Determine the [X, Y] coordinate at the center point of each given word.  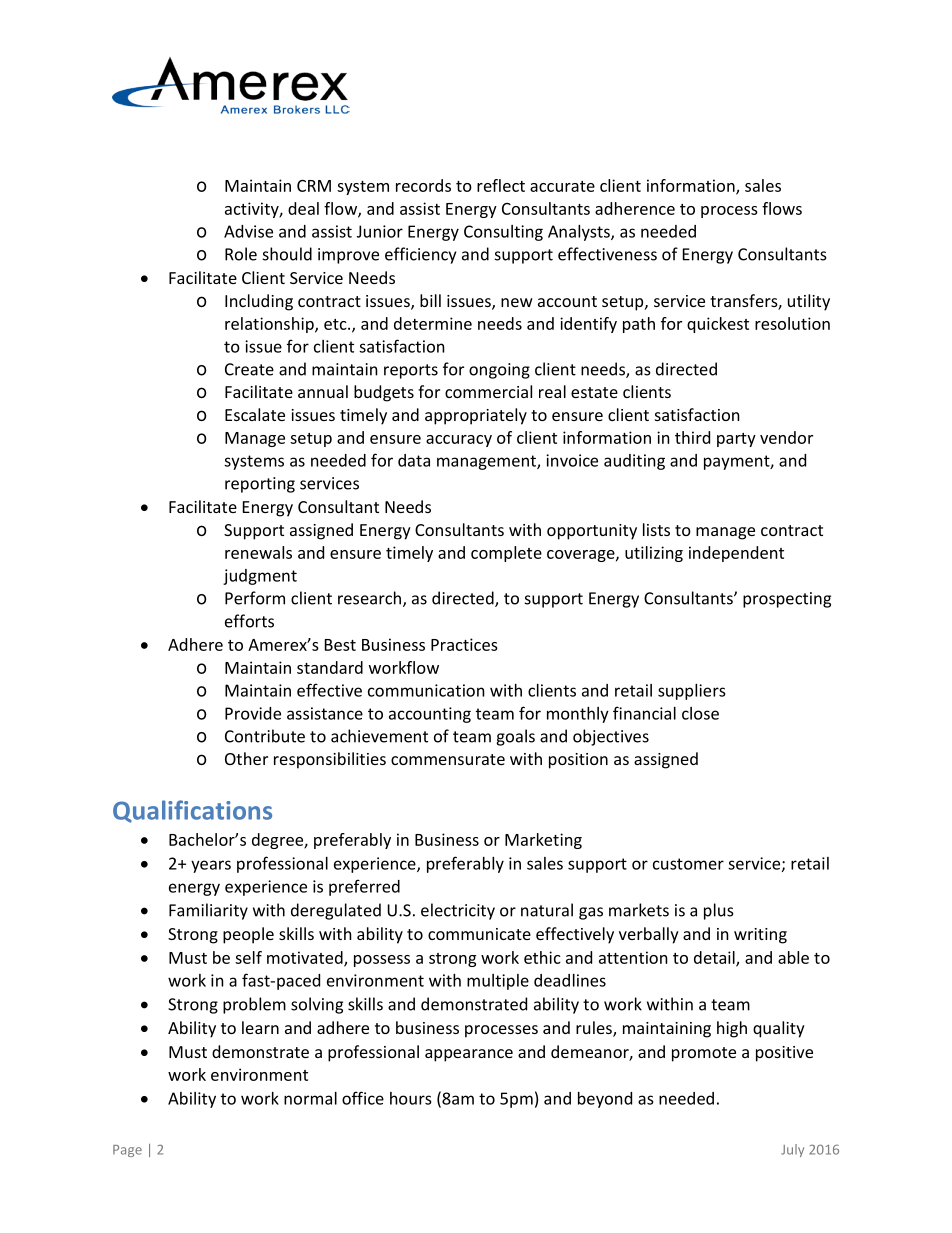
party [736, 440]
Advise [248, 231]
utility [809, 302]
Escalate [255, 414]
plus [719, 911]
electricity [458, 911]
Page [127, 1151]
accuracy [459, 441]
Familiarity [208, 911]
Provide [253, 713]
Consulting [503, 233]
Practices [464, 644]
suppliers [692, 692]
